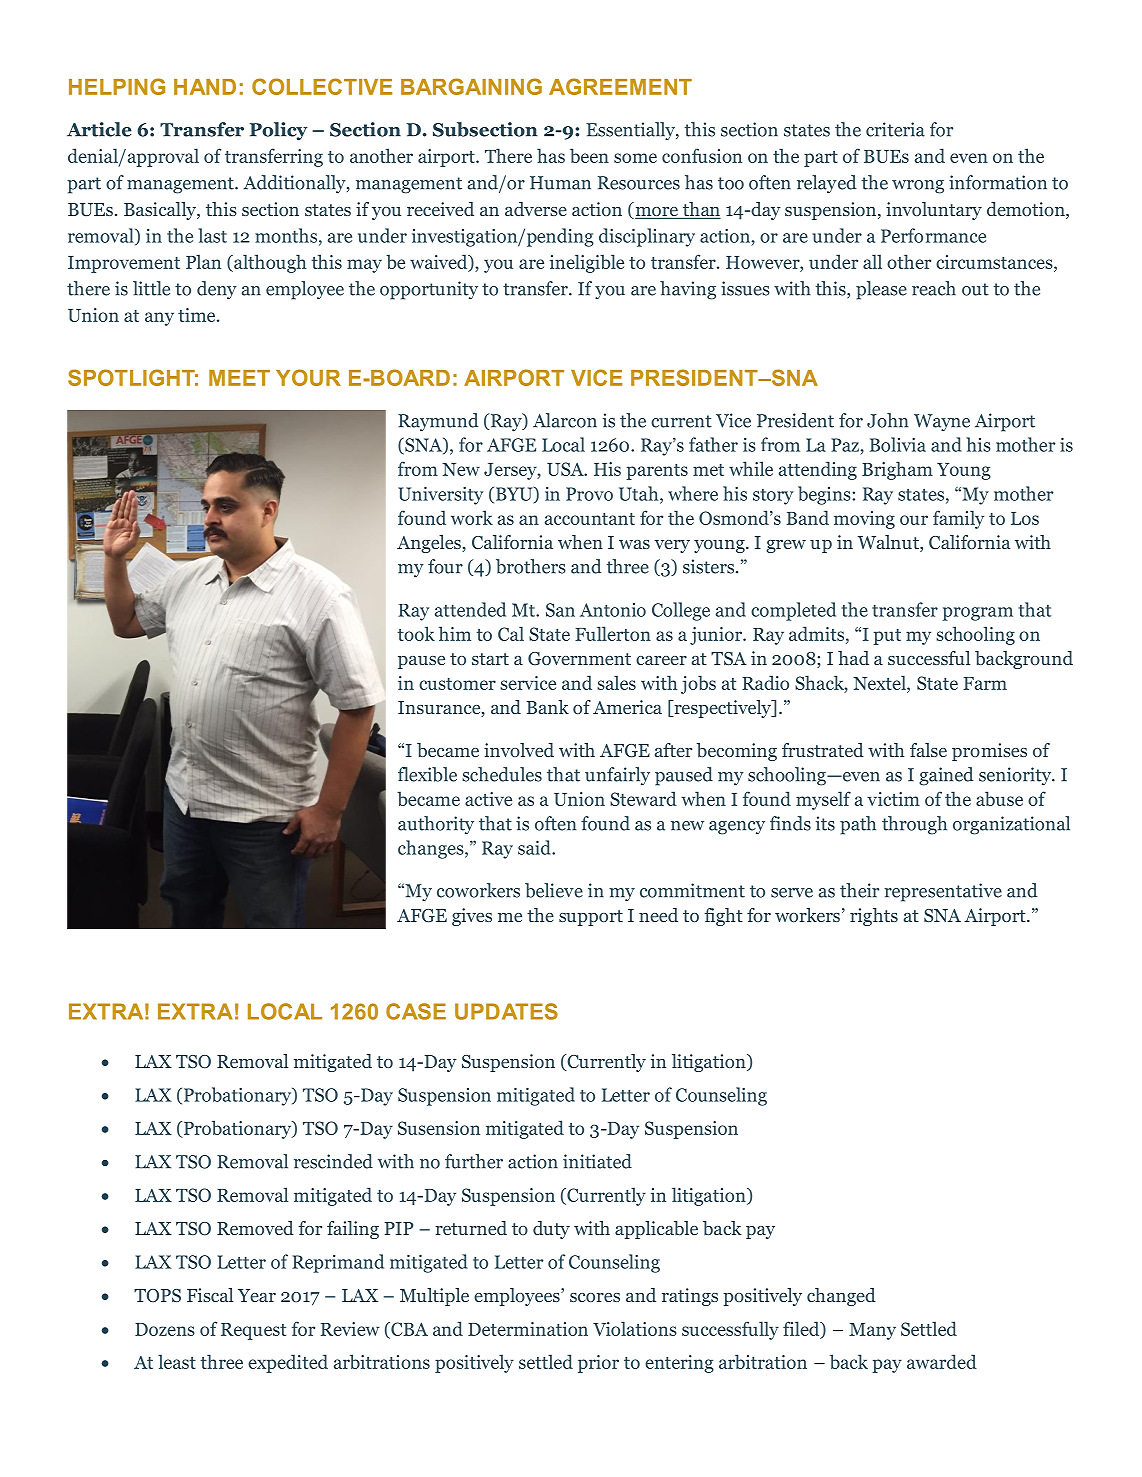 Image resolution: width=1142 pixels, height=1477 pixels. Describe the element at coordinates (874, 917) in the screenshot. I see `rights` at that location.
